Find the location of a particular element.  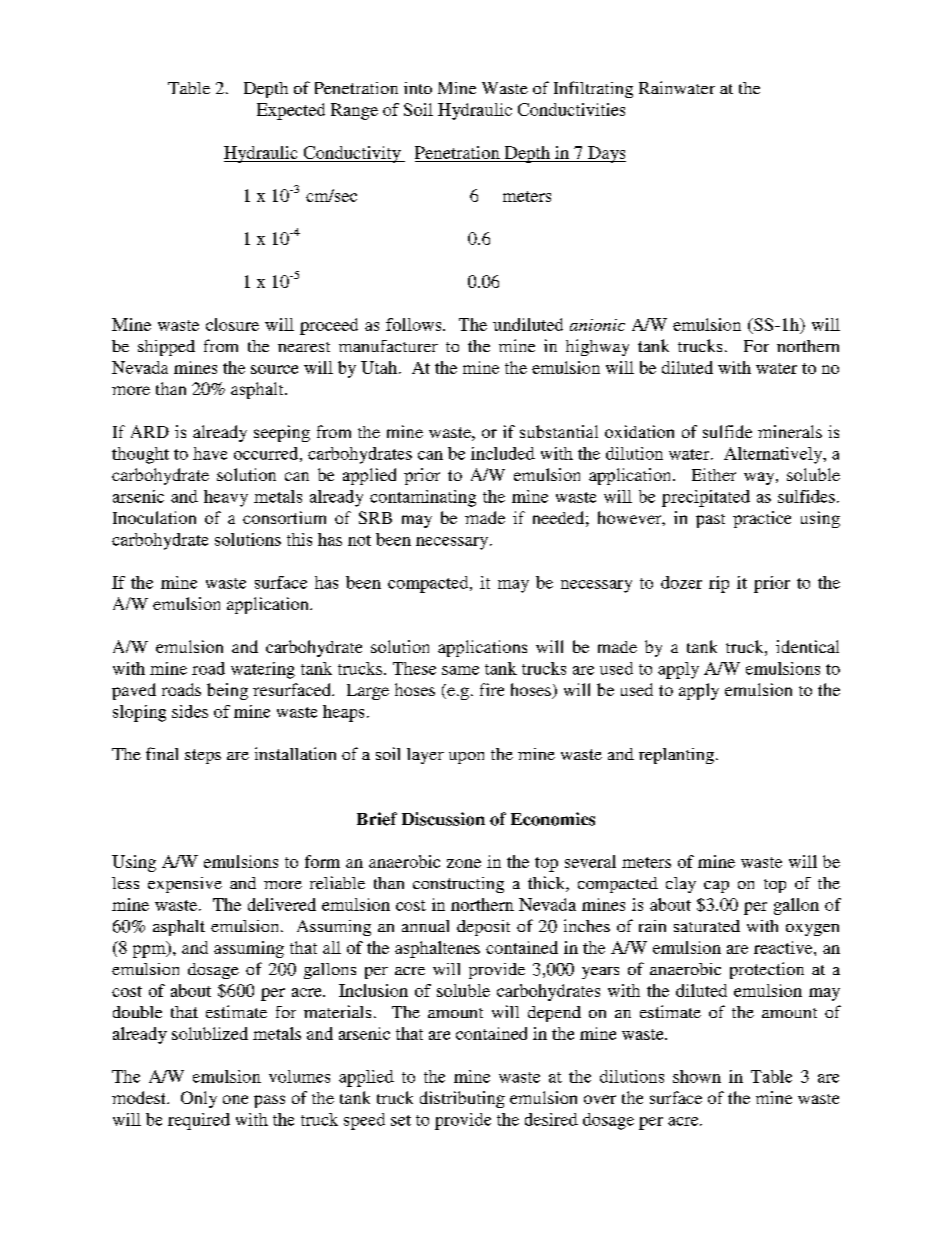

Days is located at coordinates (606, 154).
